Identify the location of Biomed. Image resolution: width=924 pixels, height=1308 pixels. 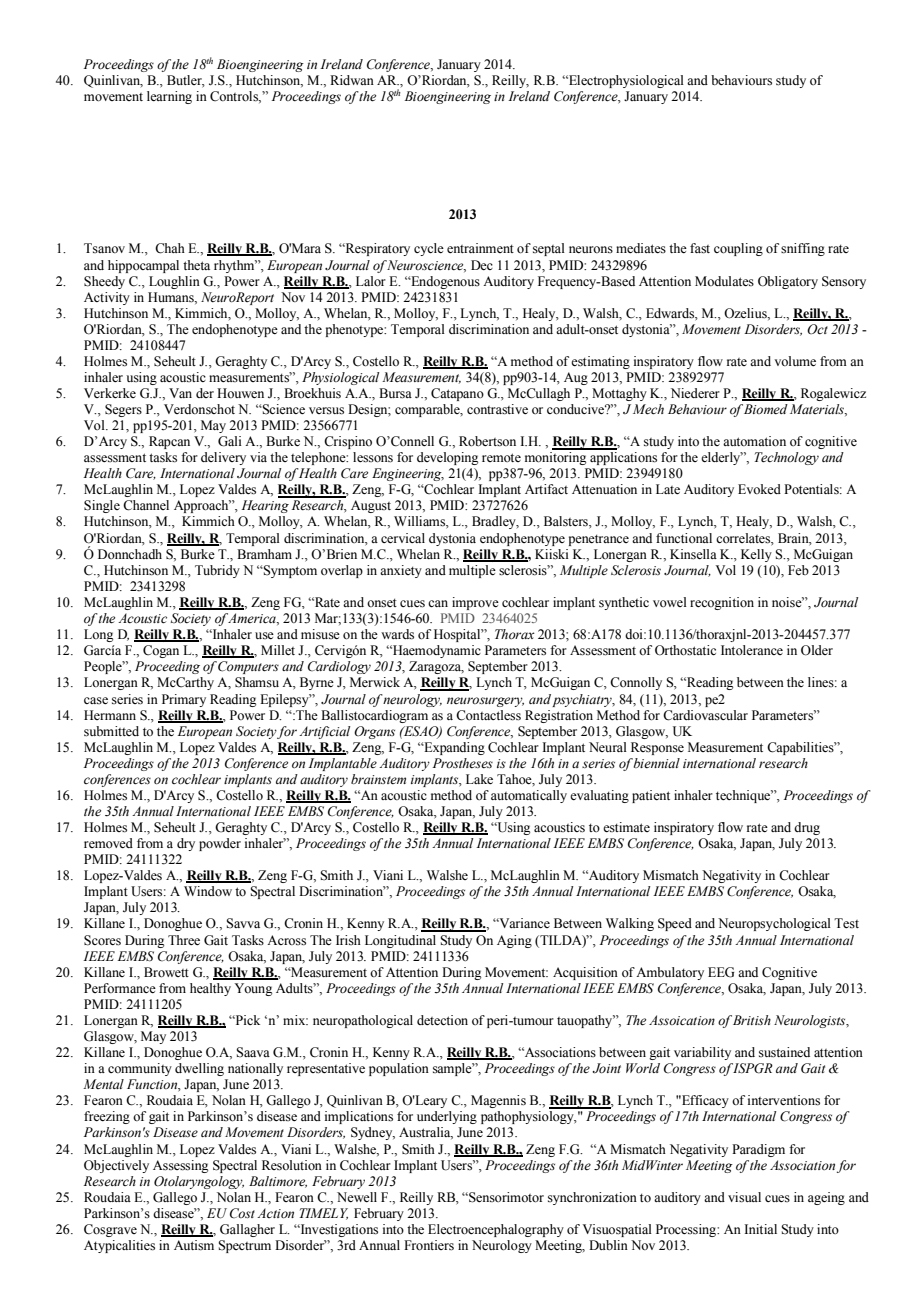
(766, 409).
